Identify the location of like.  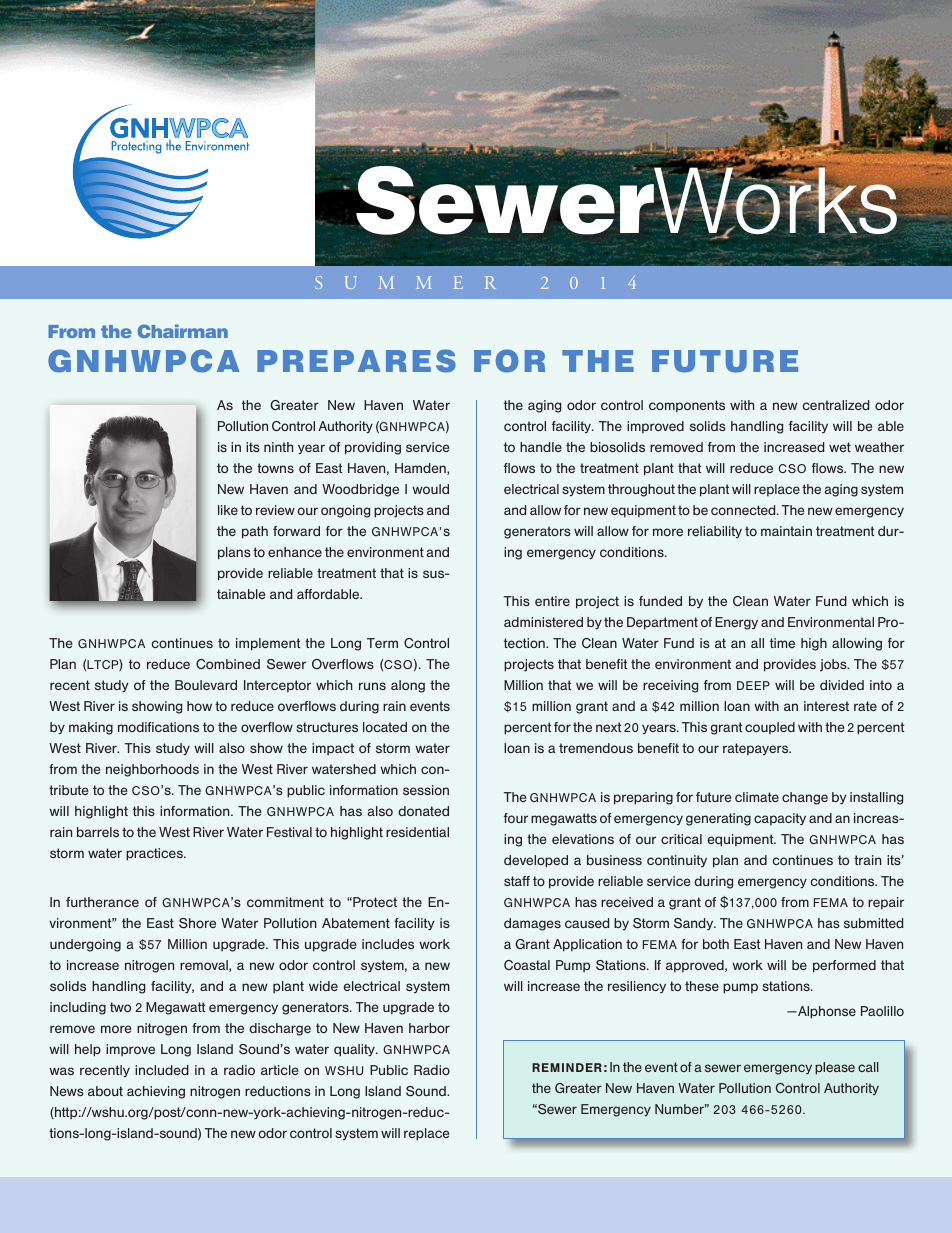
(228, 510).
